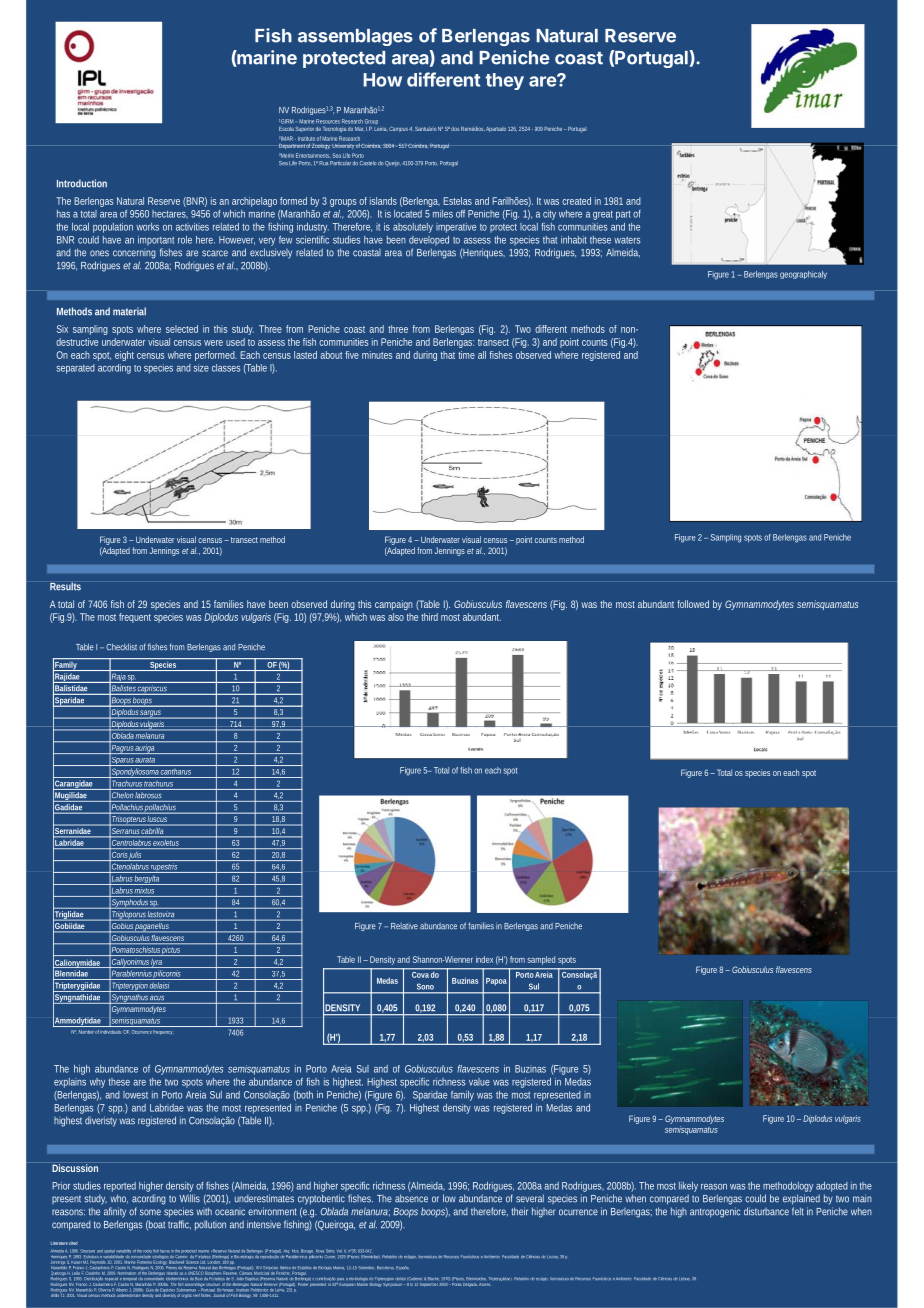 The height and width of the page is (1308, 924). What do you see at coordinates (603, 215) in the page?
I see `great` at bounding box center [603, 215].
